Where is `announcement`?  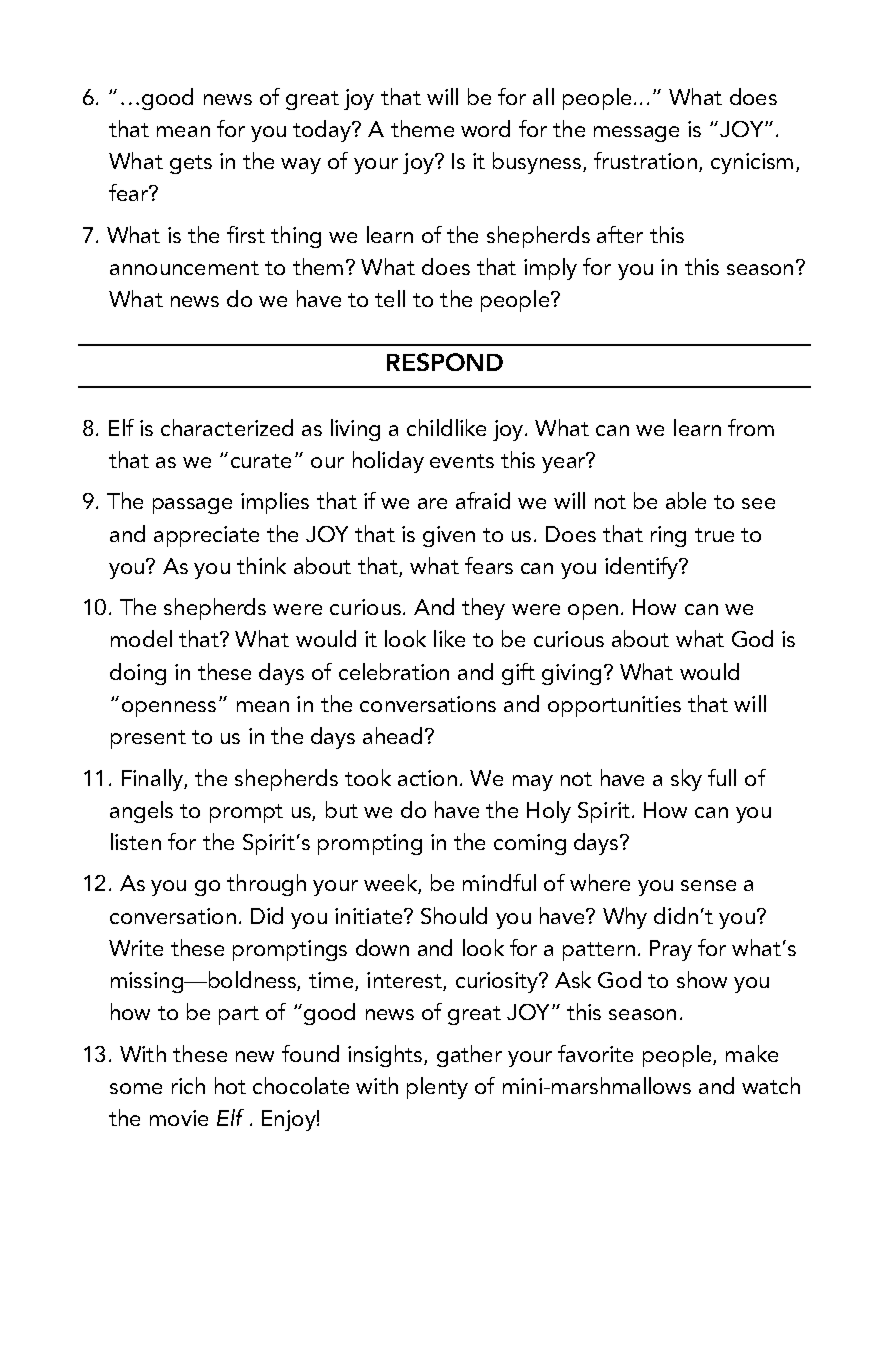
announcement is located at coordinates (184, 268).
